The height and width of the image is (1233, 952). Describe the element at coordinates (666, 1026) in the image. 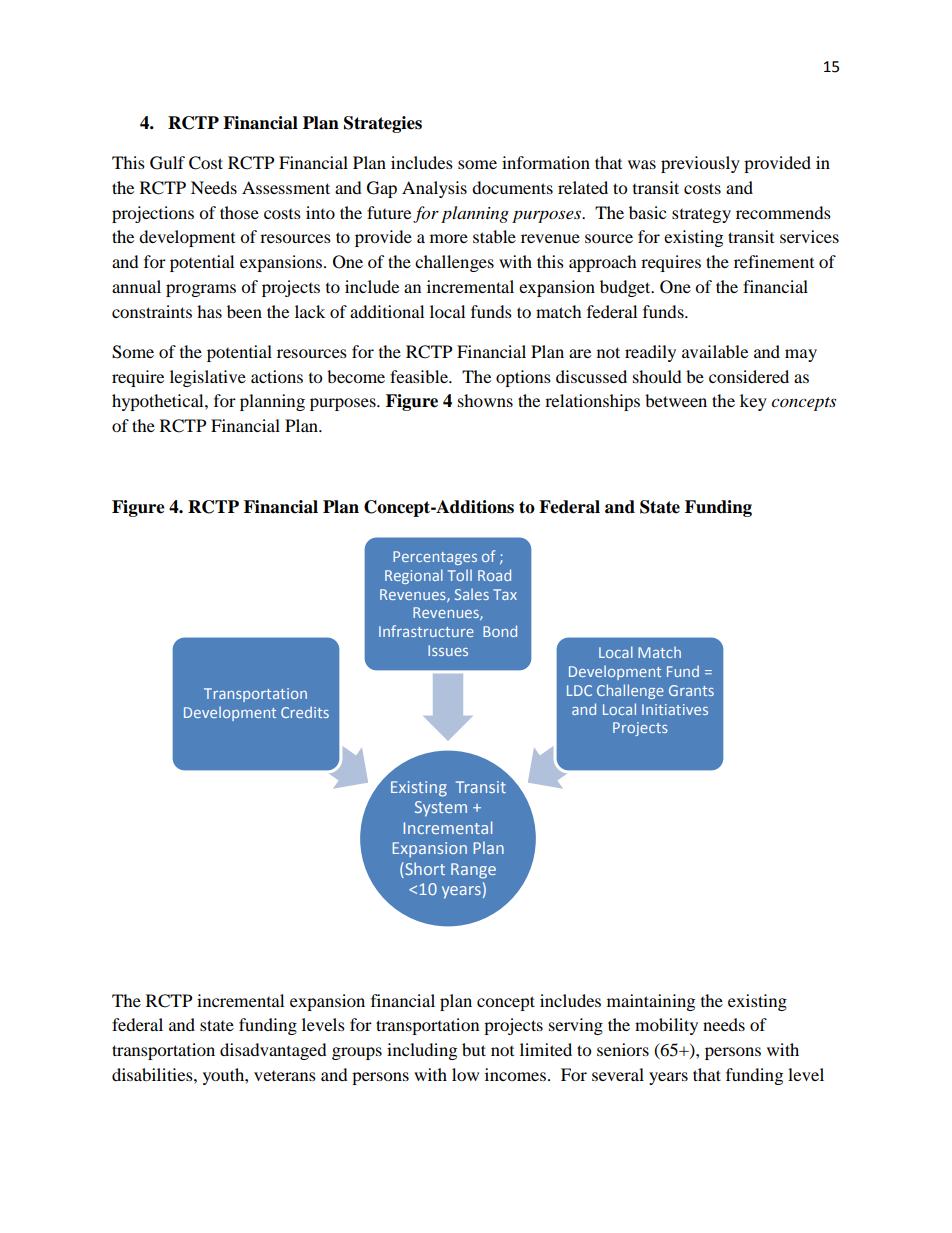

I see `mobility` at that location.
